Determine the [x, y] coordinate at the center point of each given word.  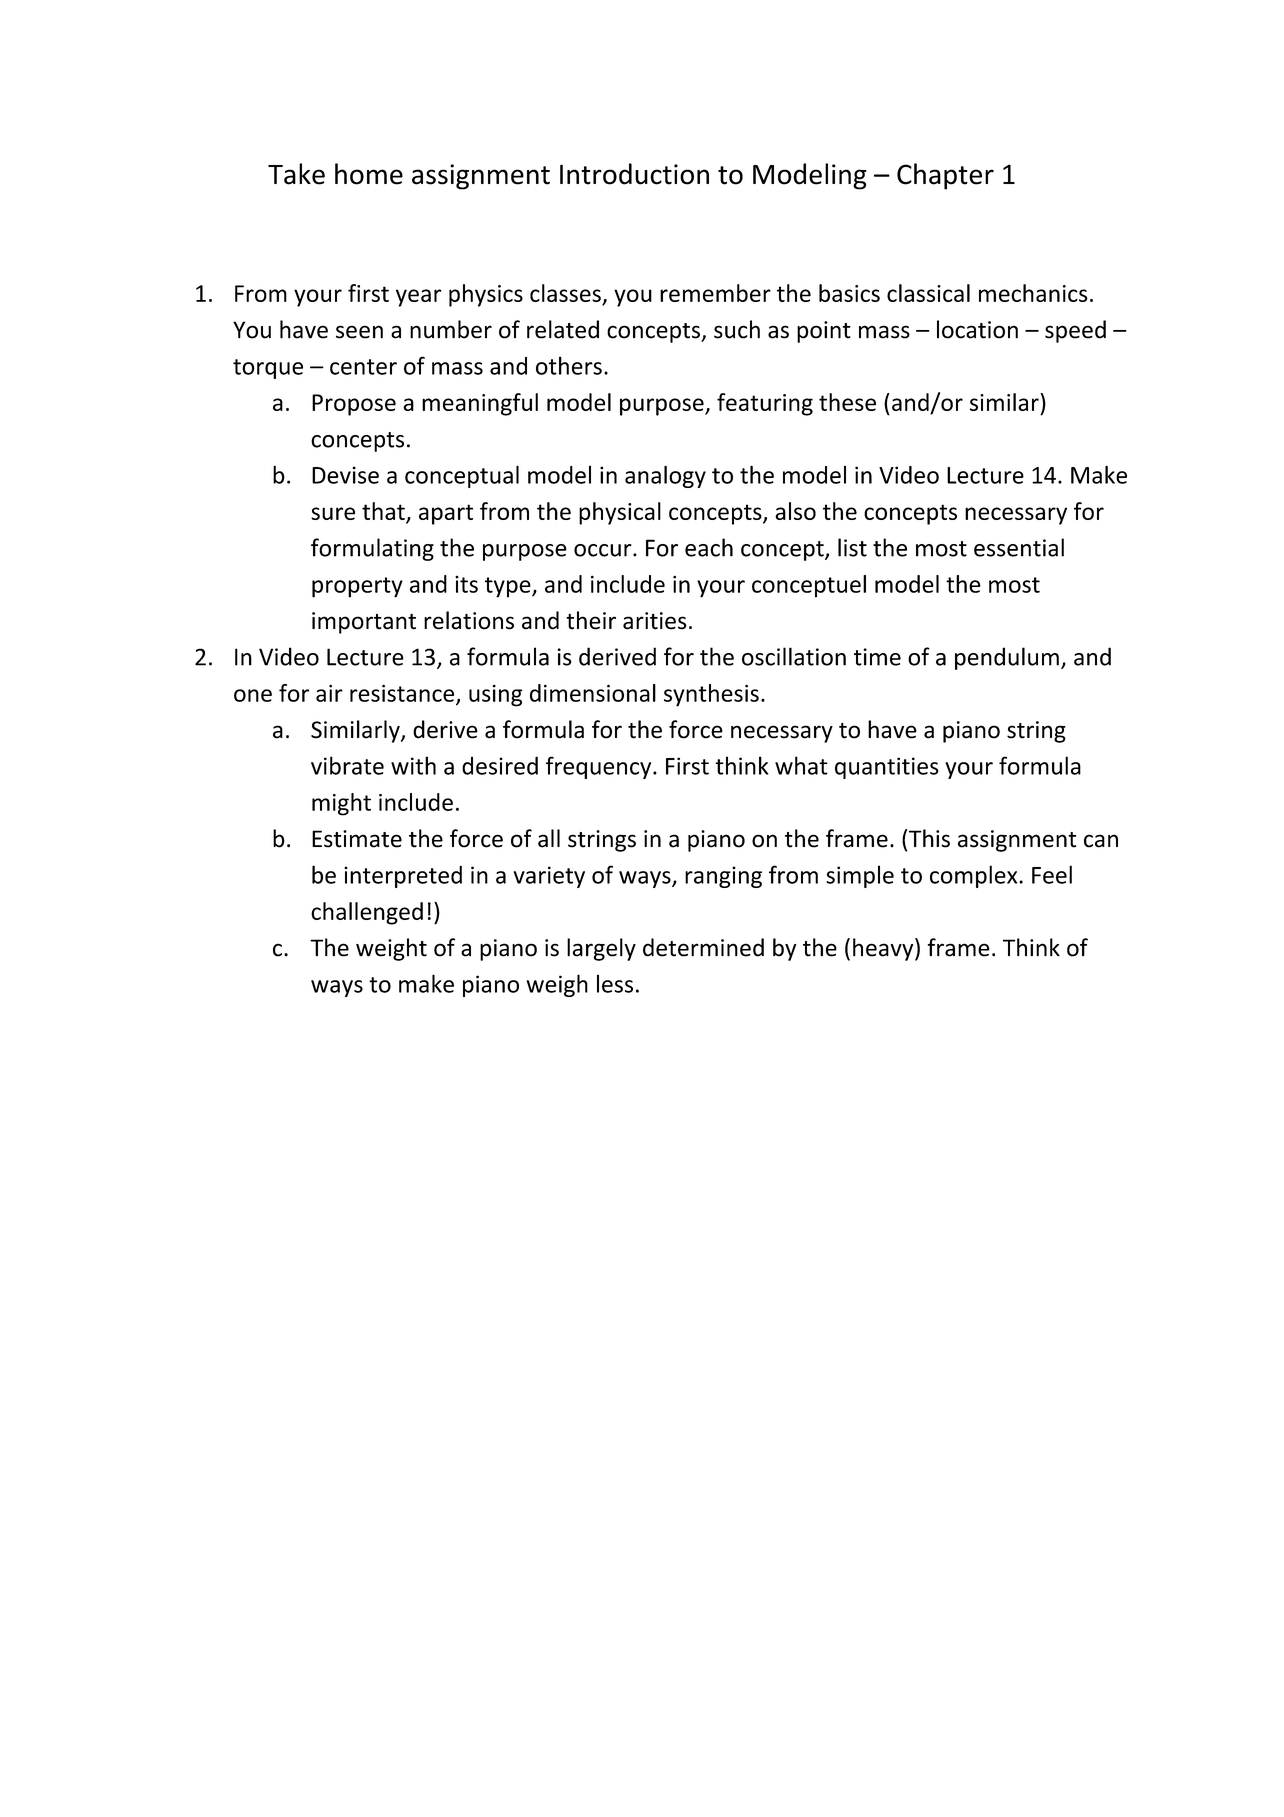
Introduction [634, 174]
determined [703, 947]
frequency [600, 767]
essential [1019, 547]
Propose [354, 405]
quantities [887, 768]
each [709, 547]
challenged [367, 913]
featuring [765, 404]
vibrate [347, 765]
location [977, 329]
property [357, 587]
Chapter [945, 176]
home [369, 174]
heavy [884, 949]
